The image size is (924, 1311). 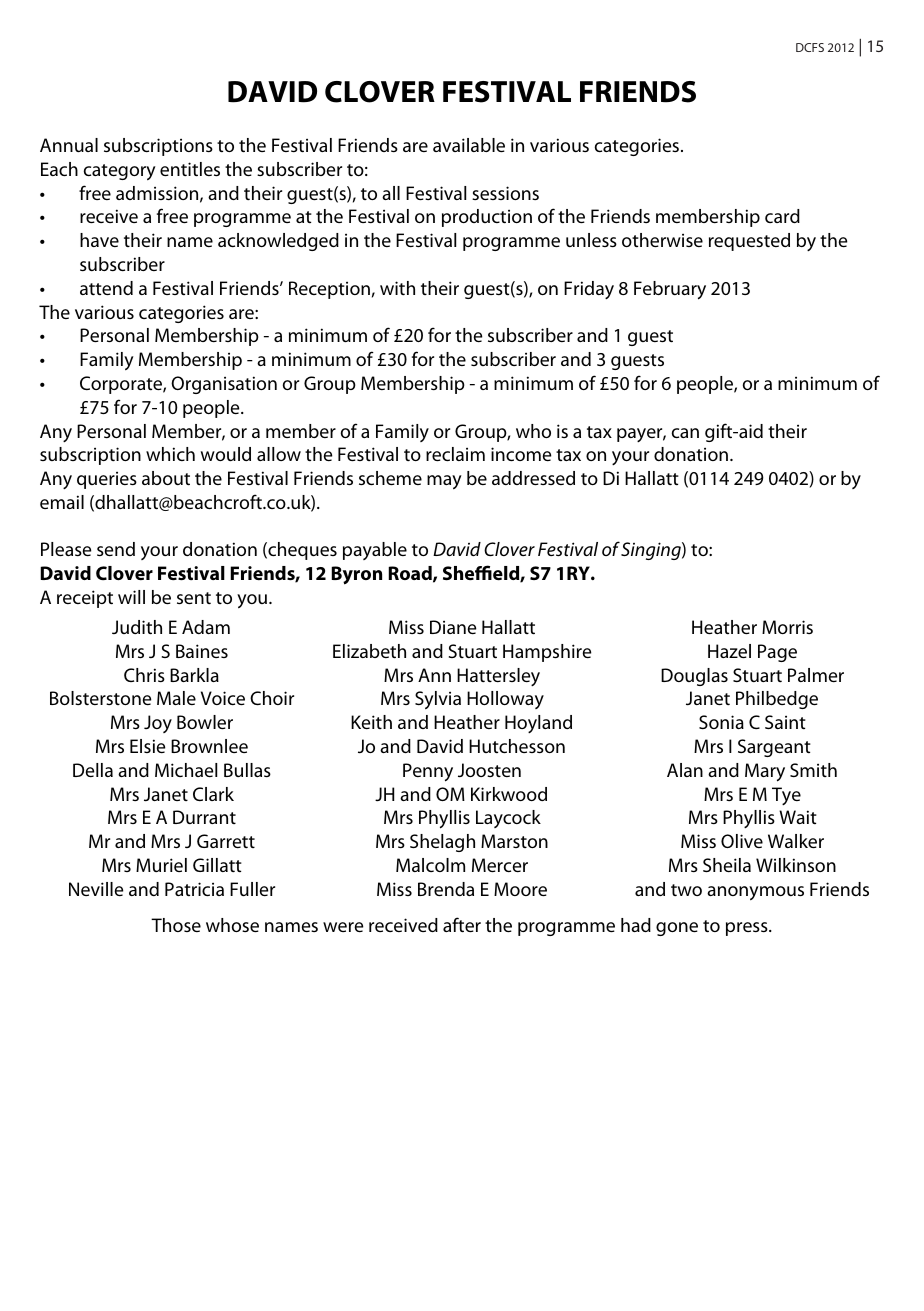 I want to click on attend, so click(x=106, y=288).
